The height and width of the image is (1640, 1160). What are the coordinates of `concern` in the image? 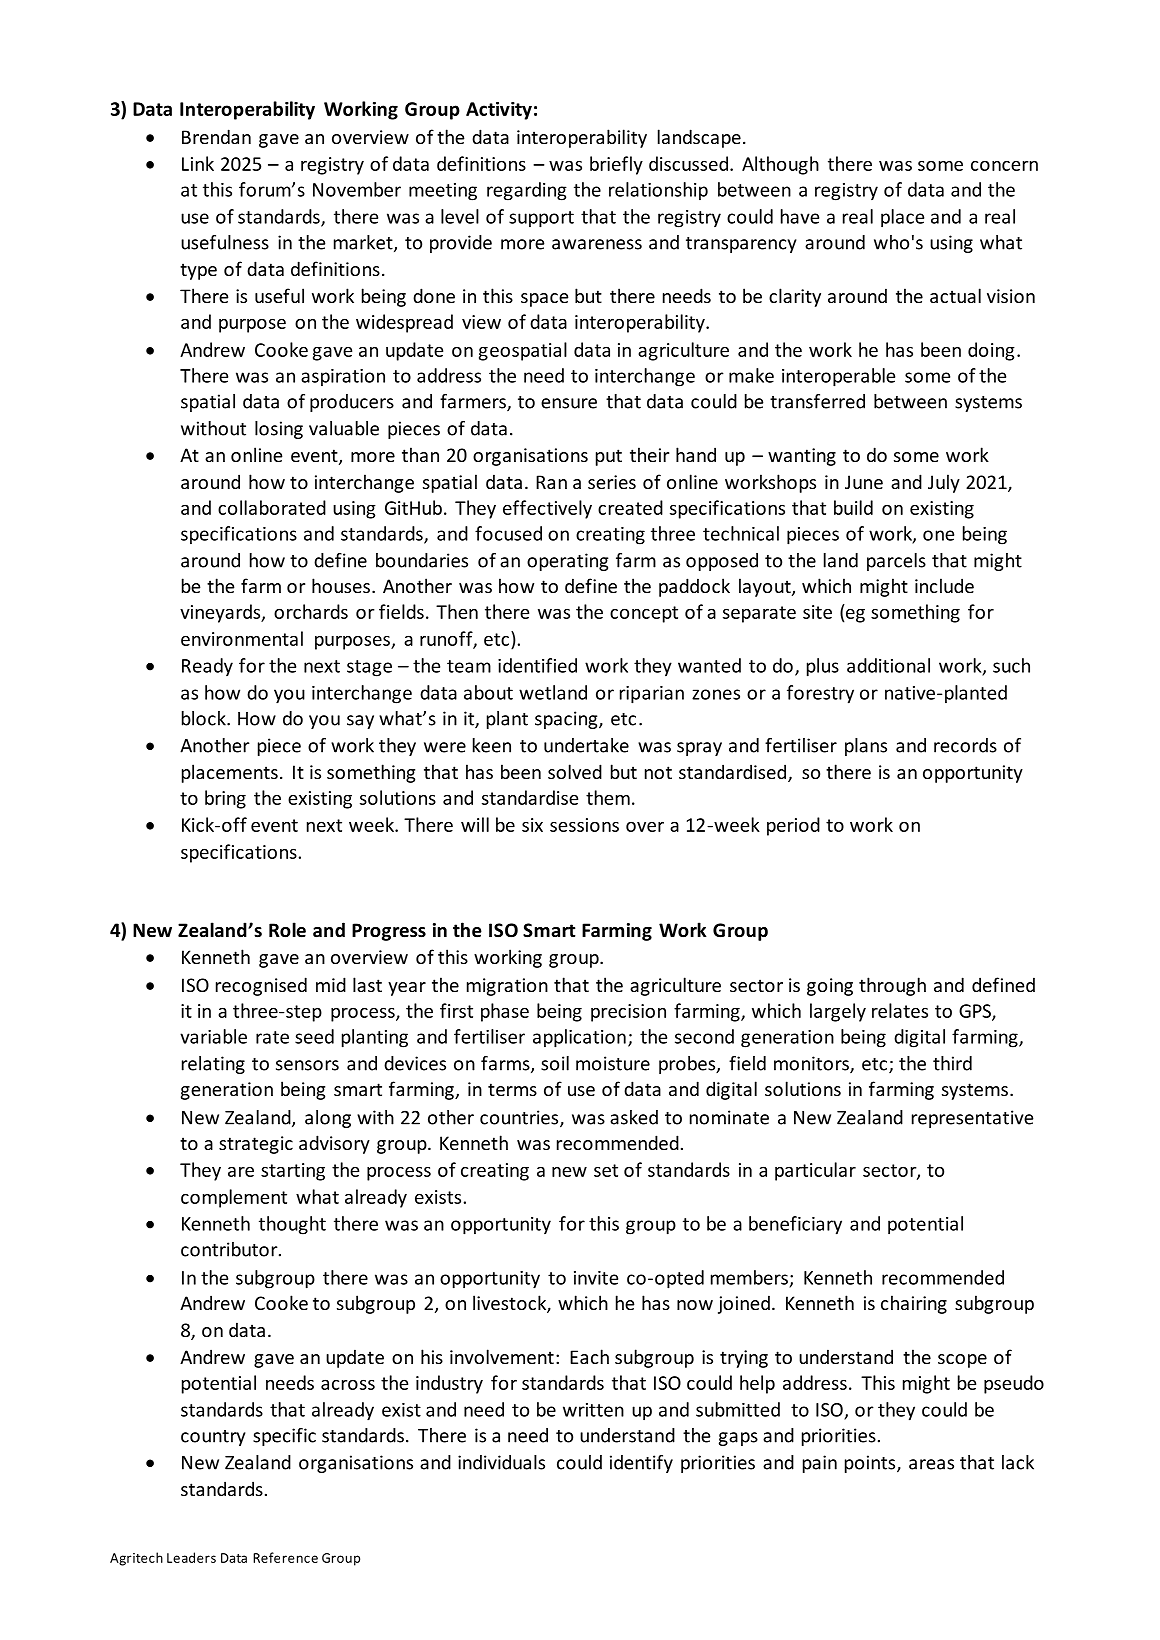 It's located at (1004, 166).
